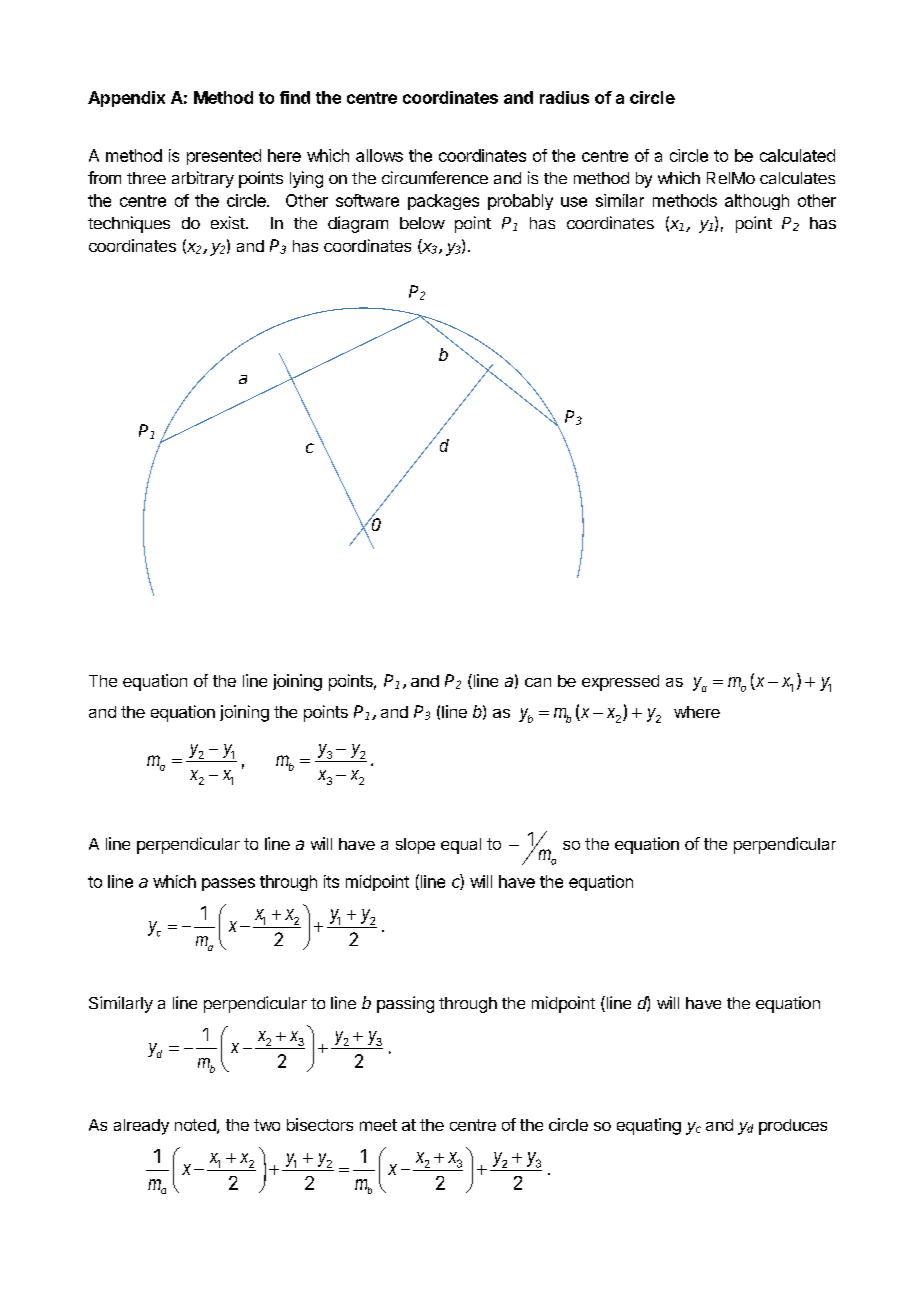 Image resolution: width=924 pixels, height=1308 pixels. What do you see at coordinates (224, 157) in the document?
I see `presented` at bounding box center [224, 157].
